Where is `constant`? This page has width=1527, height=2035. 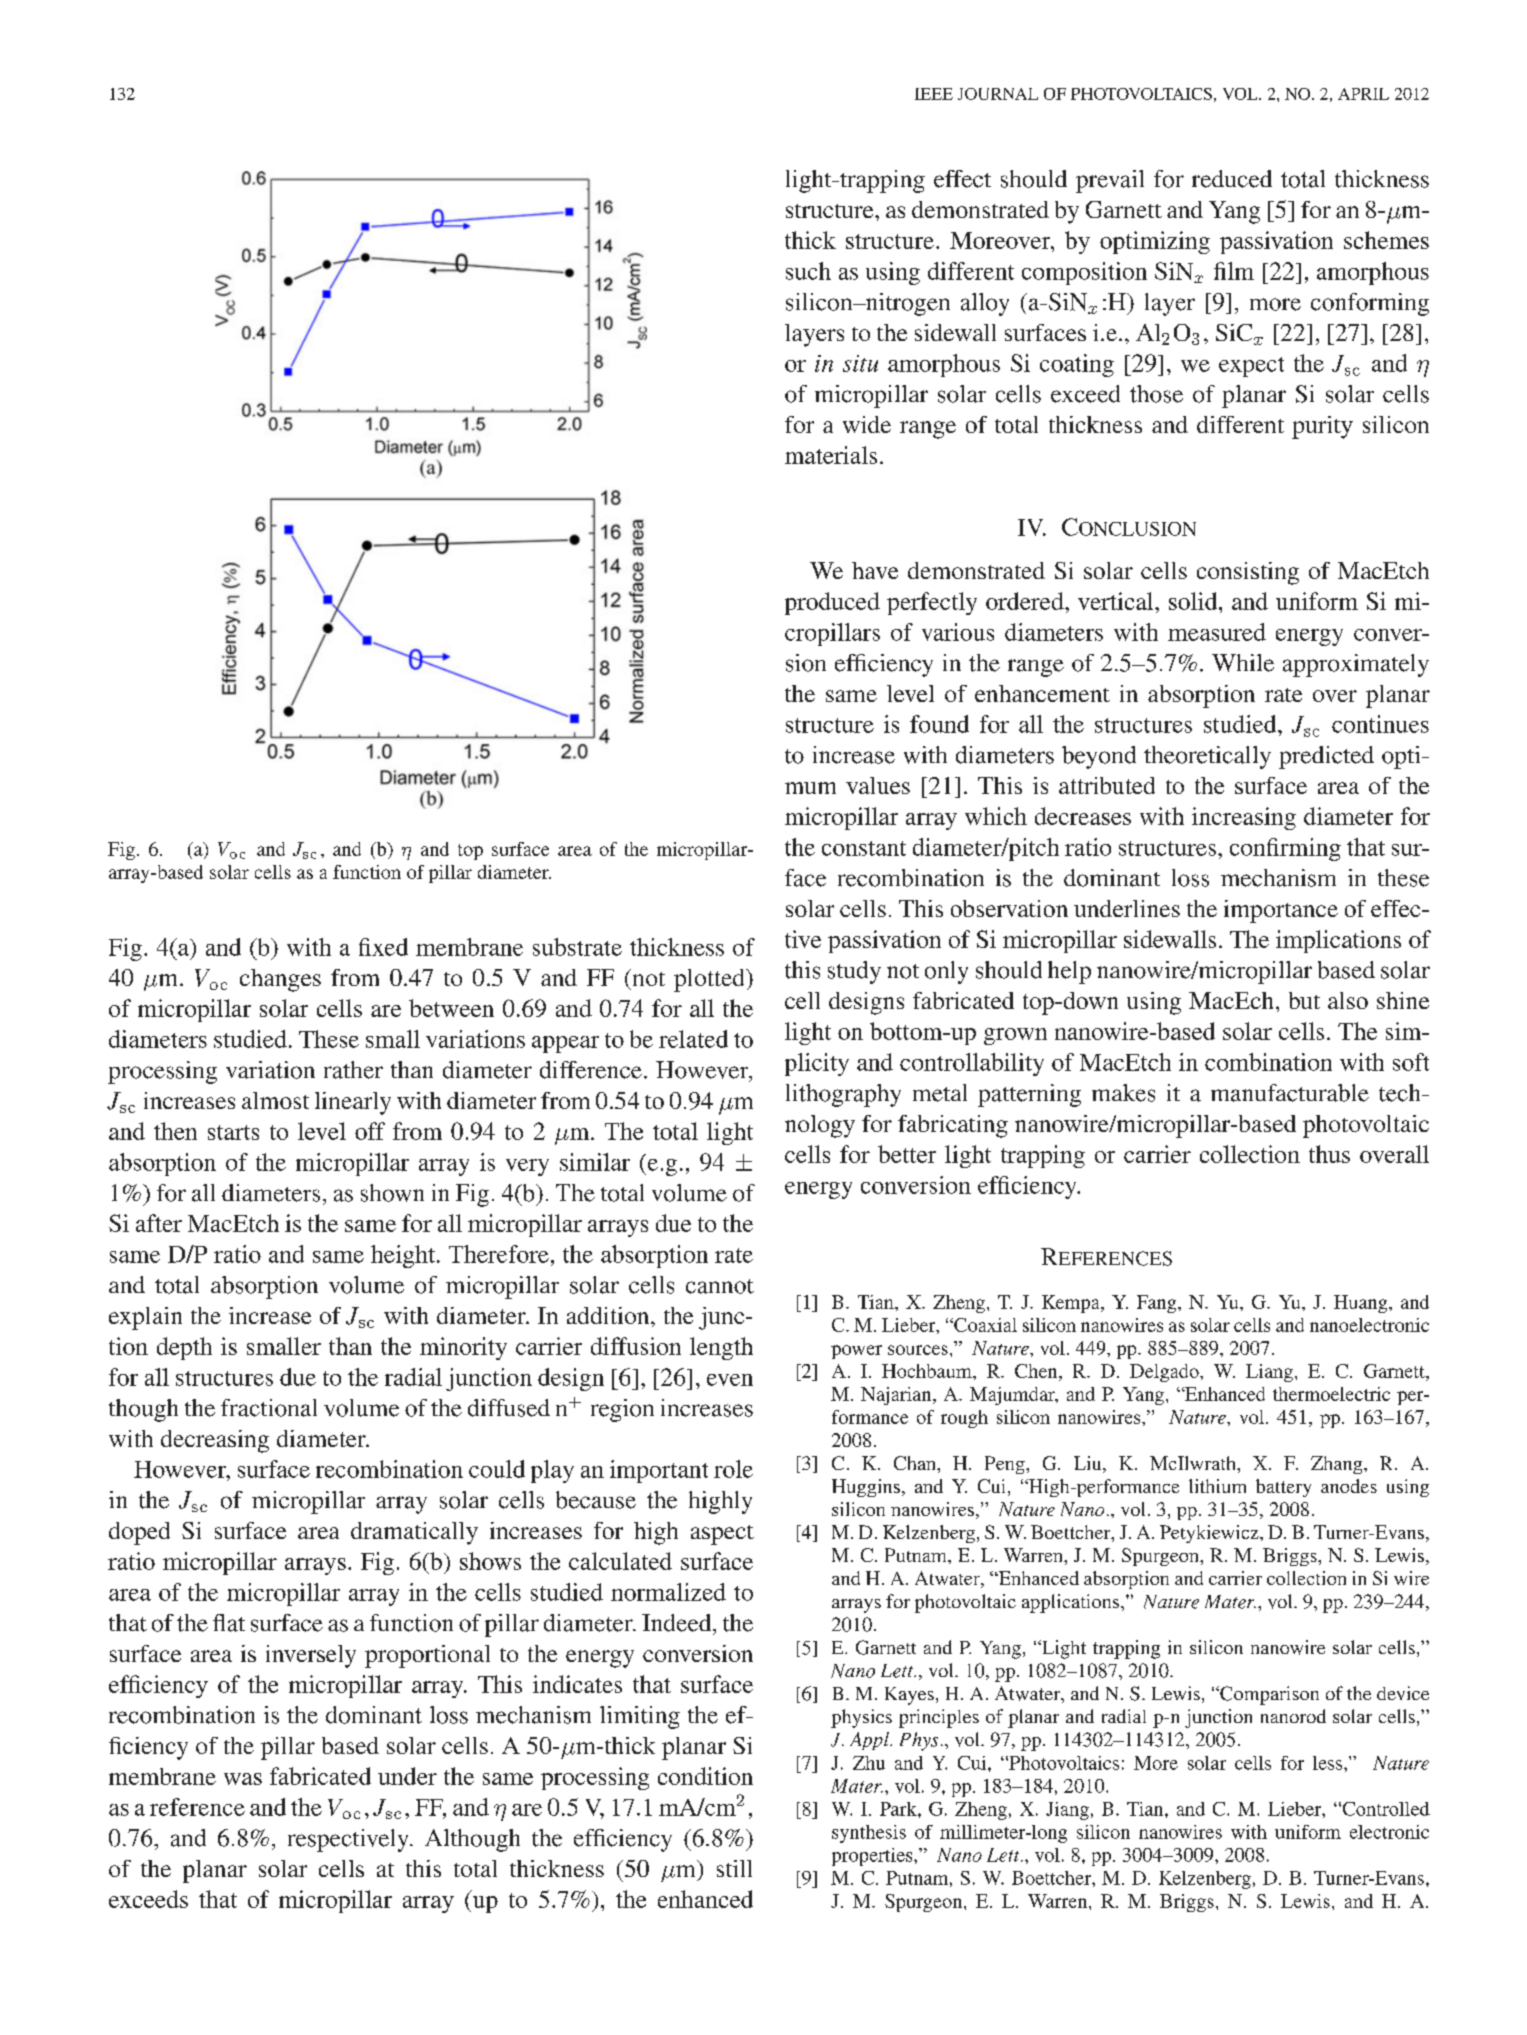 constant is located at coordinates (864, 848).
